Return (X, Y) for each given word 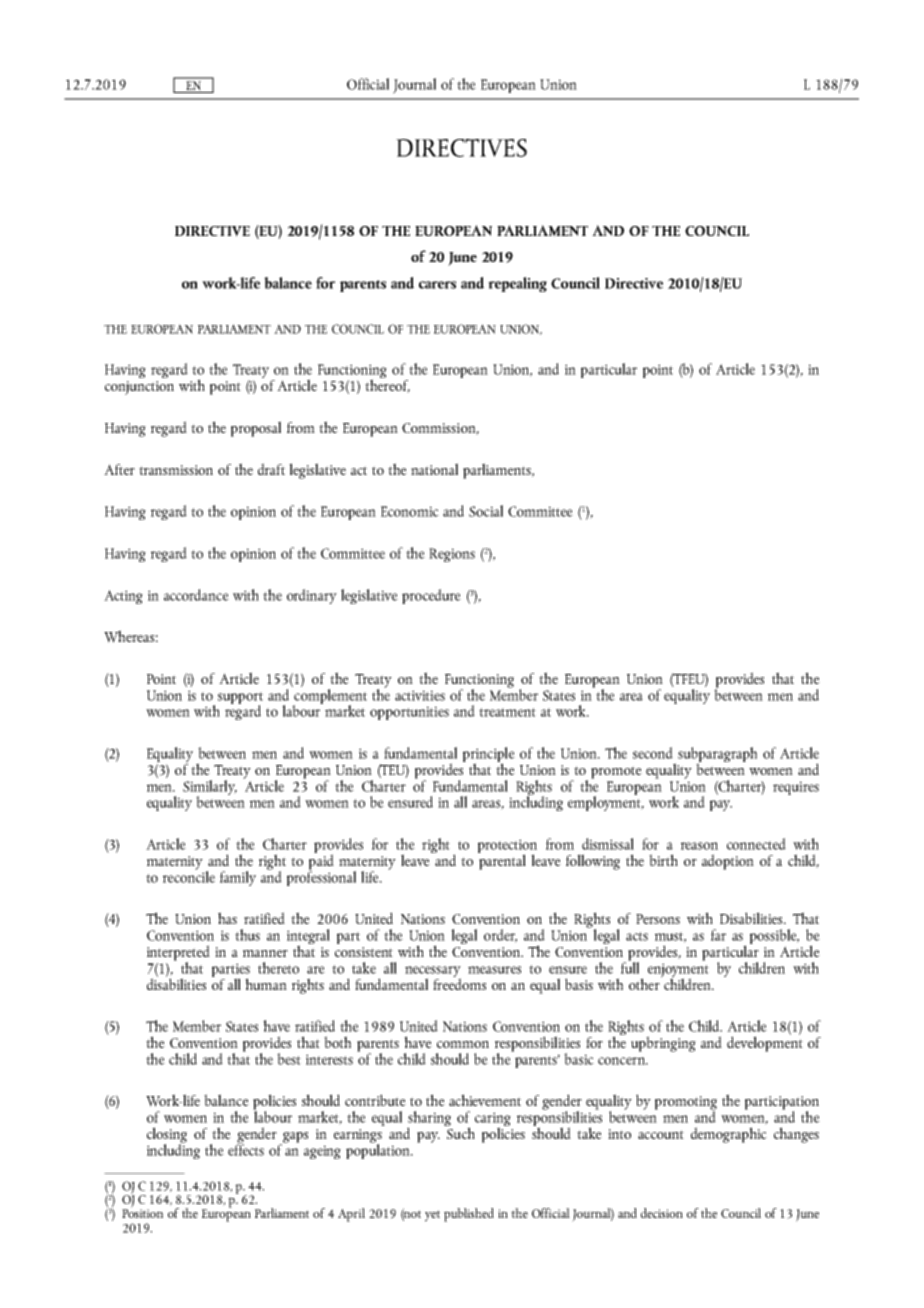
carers (437, 285)
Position (142, 1212)
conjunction (139, 388)
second (653, 753)
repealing (517, 284)
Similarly (210, 789)
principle (489, 756)
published (469, 1215)
